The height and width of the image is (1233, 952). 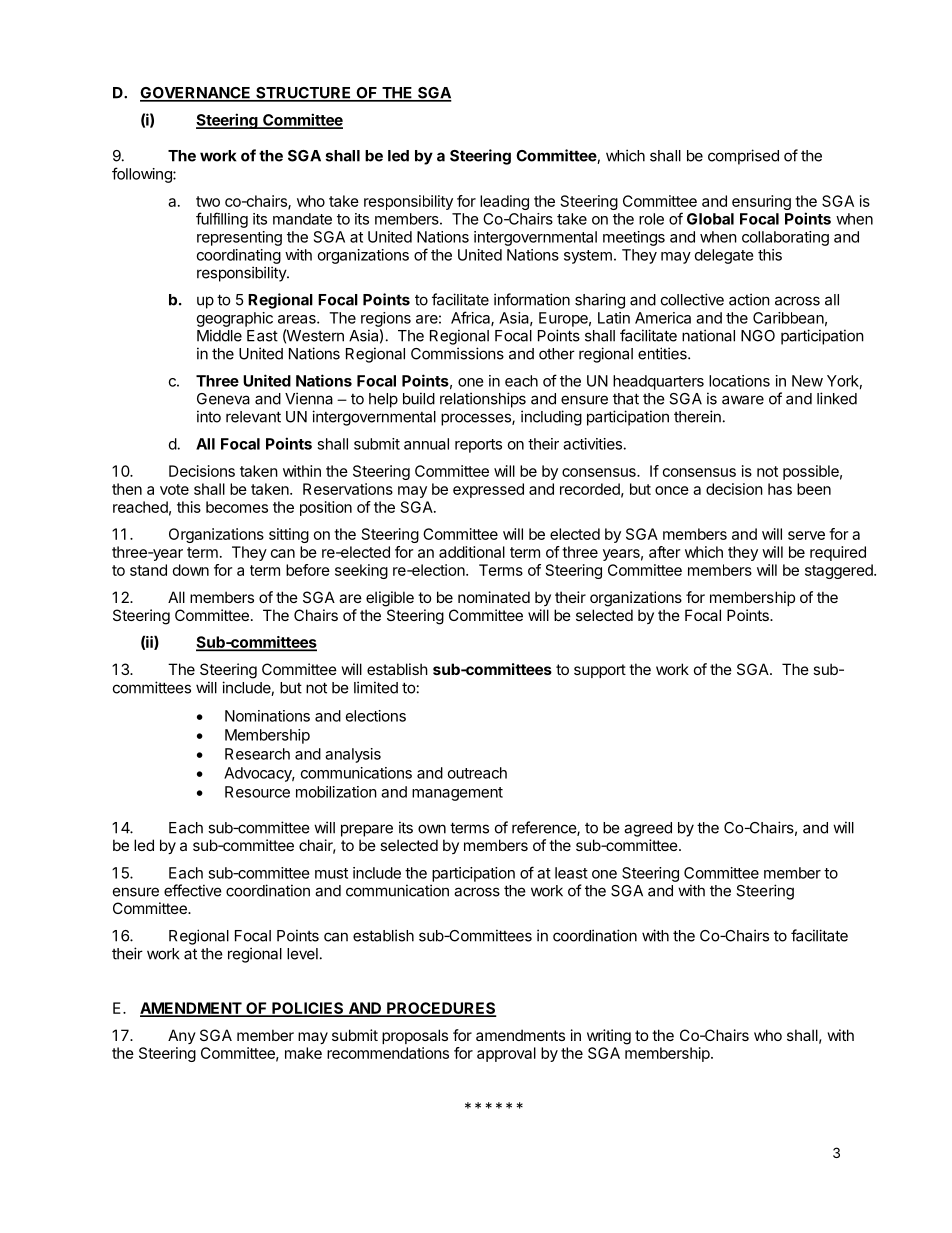 I want to click on comprised, so click(x=743, y=157).
